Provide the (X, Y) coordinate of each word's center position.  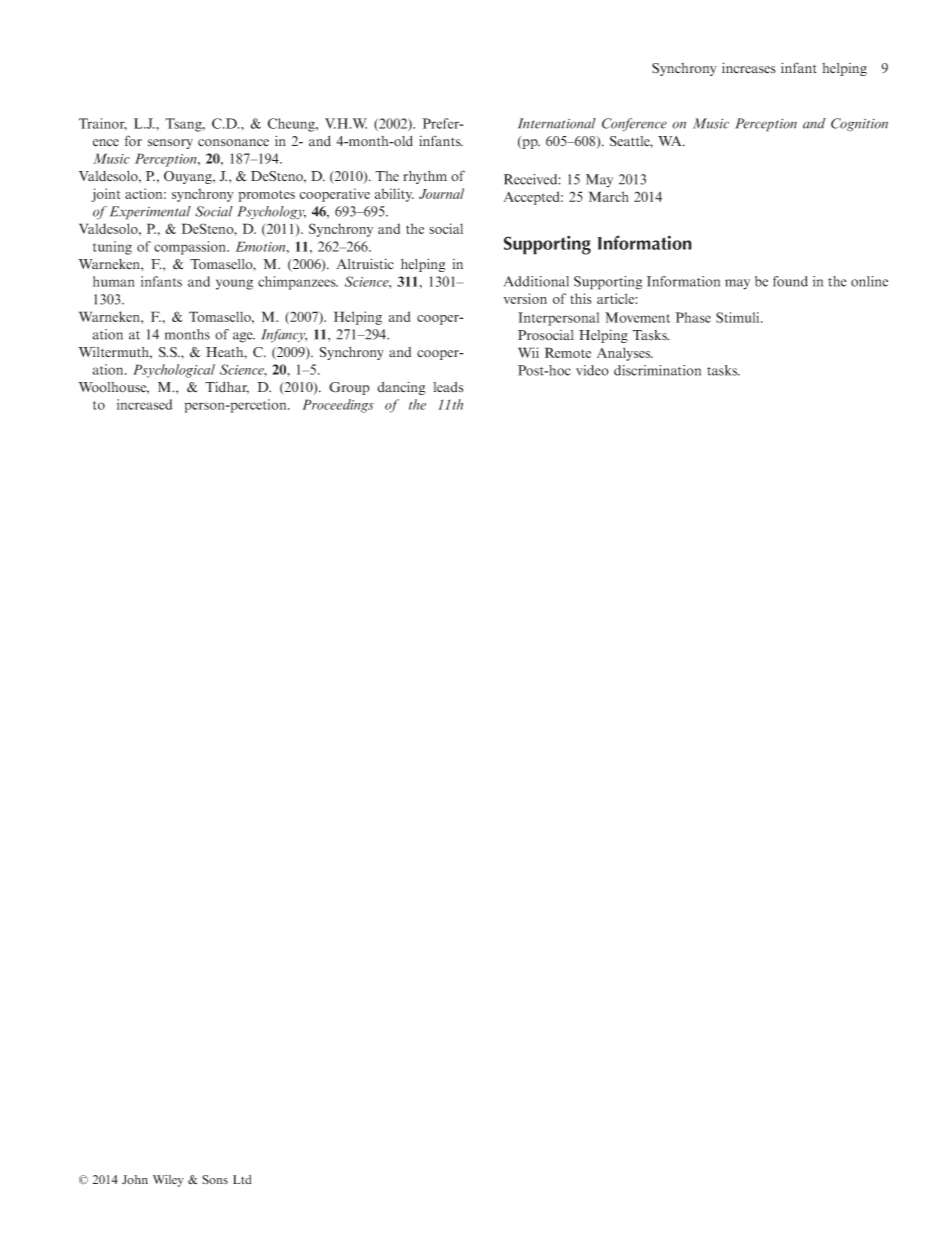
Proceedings (338, 406)
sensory (170, 144)
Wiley (168, 1181)
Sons (215, 1180)
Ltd (242, 1179)
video (592, 370)
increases (749, 68)
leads (448, 387)
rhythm (425, 177)
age (244, 337)
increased (144, 404)
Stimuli (739, 317)
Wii (528, 352)
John (135, 1180)
